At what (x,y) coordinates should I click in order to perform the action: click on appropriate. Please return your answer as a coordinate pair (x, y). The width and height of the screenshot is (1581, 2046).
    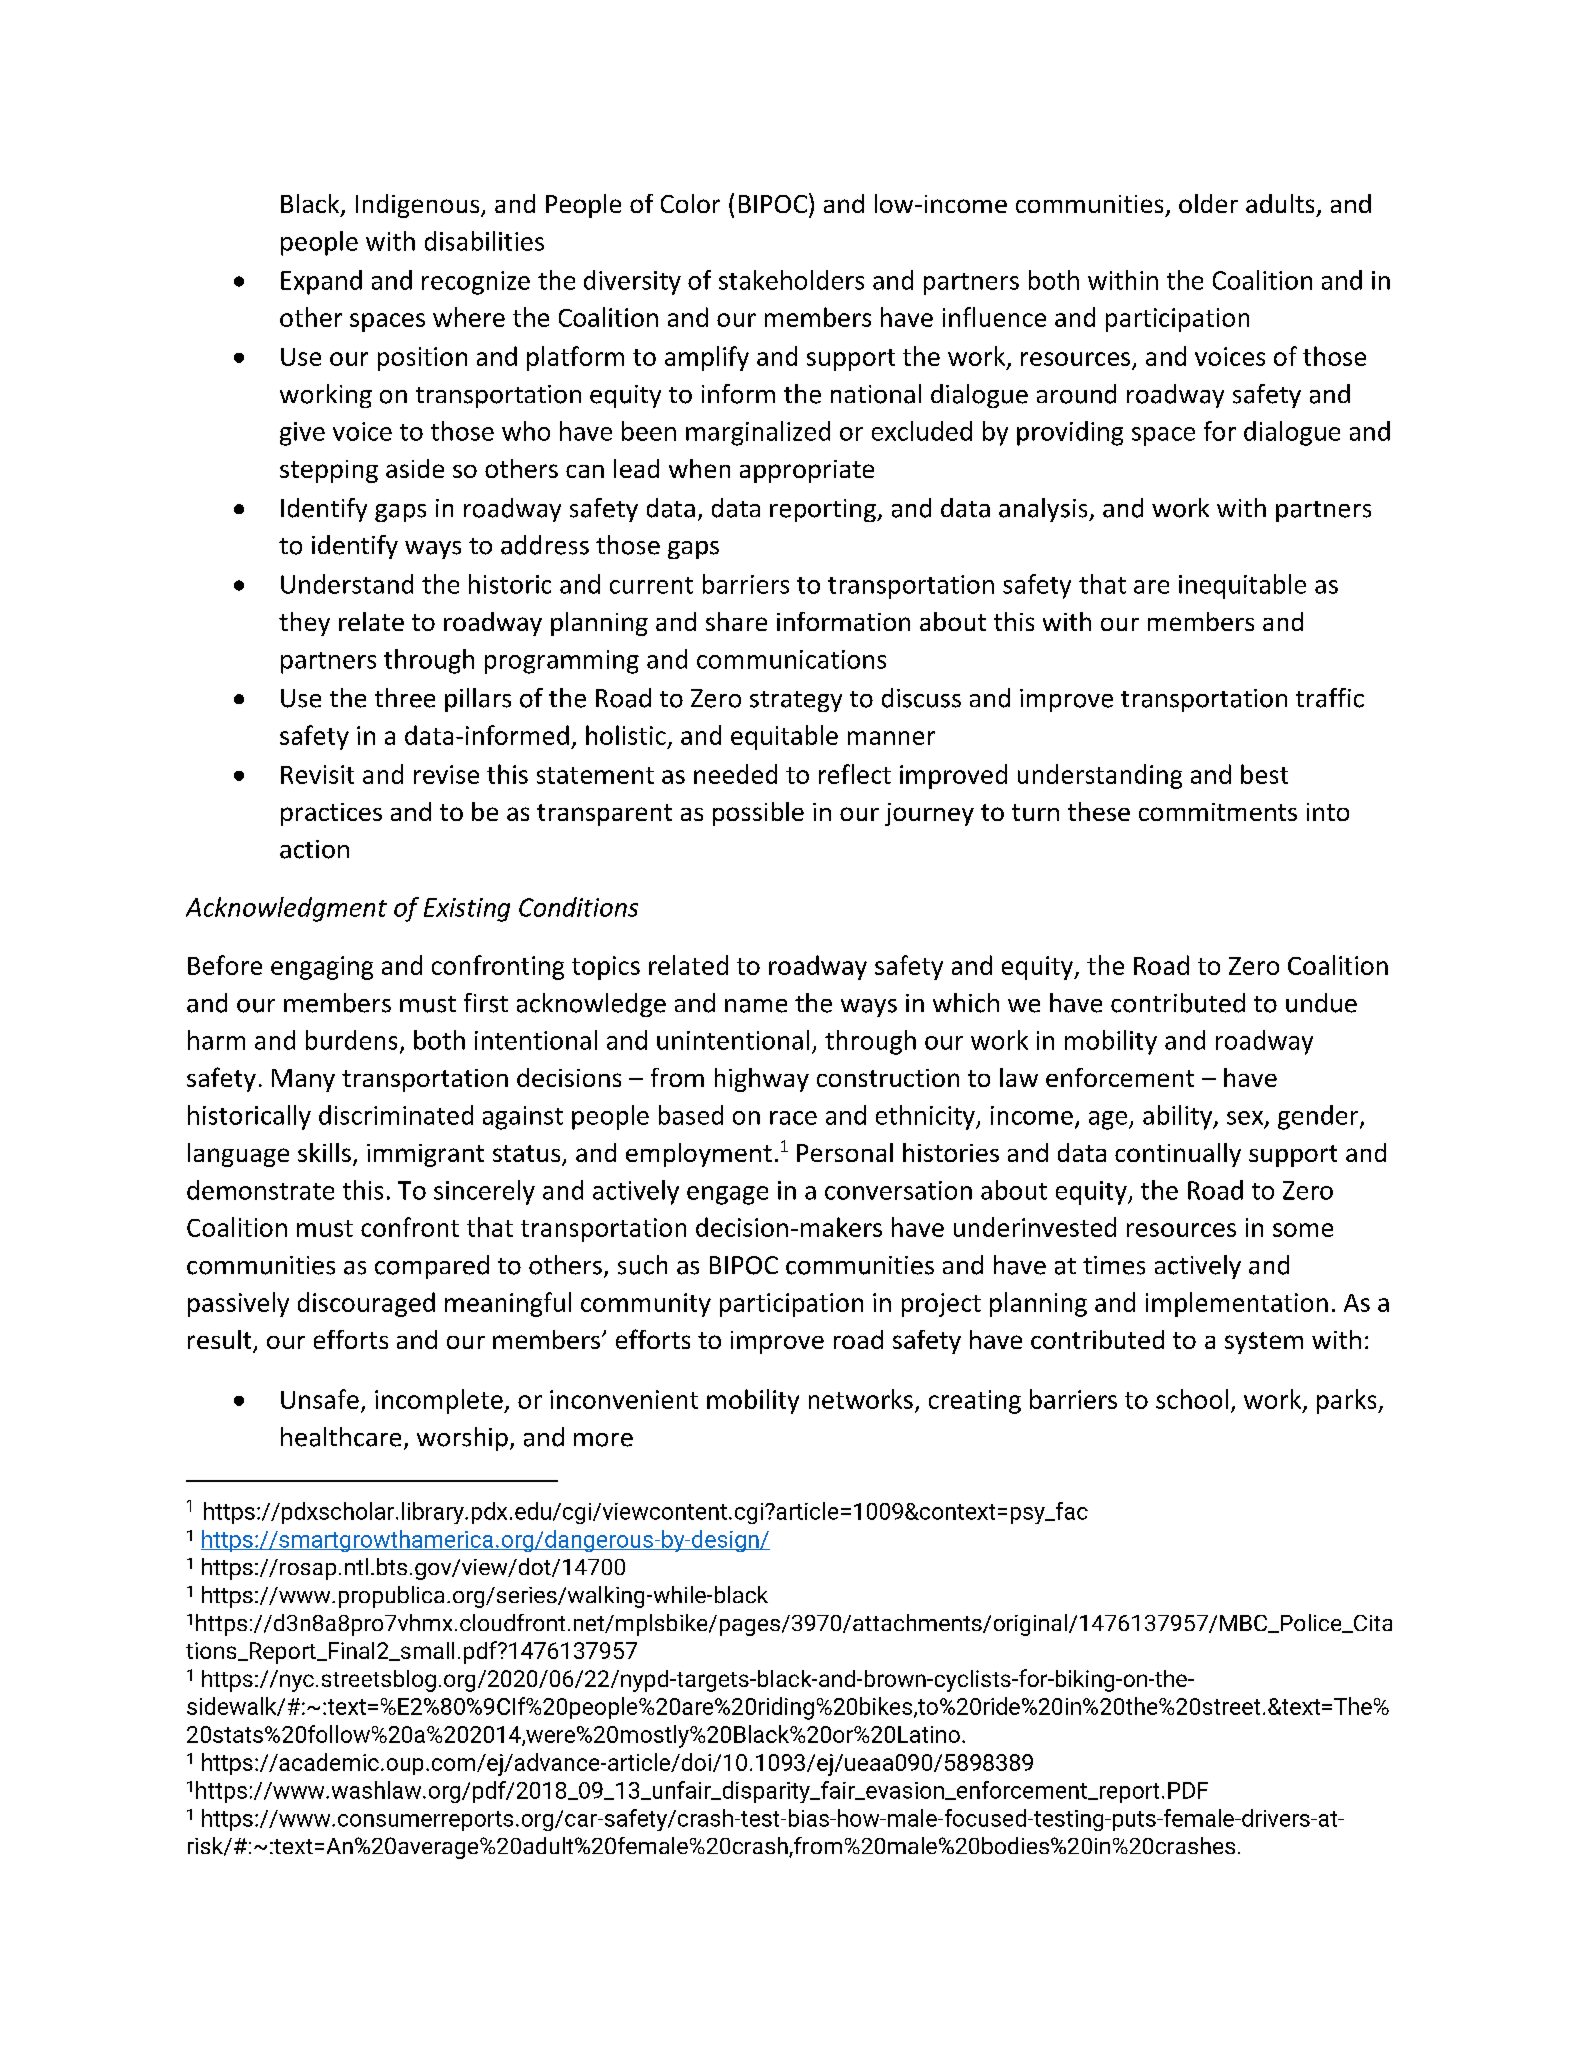
    Looking at the image, I should click on (807, 471).
